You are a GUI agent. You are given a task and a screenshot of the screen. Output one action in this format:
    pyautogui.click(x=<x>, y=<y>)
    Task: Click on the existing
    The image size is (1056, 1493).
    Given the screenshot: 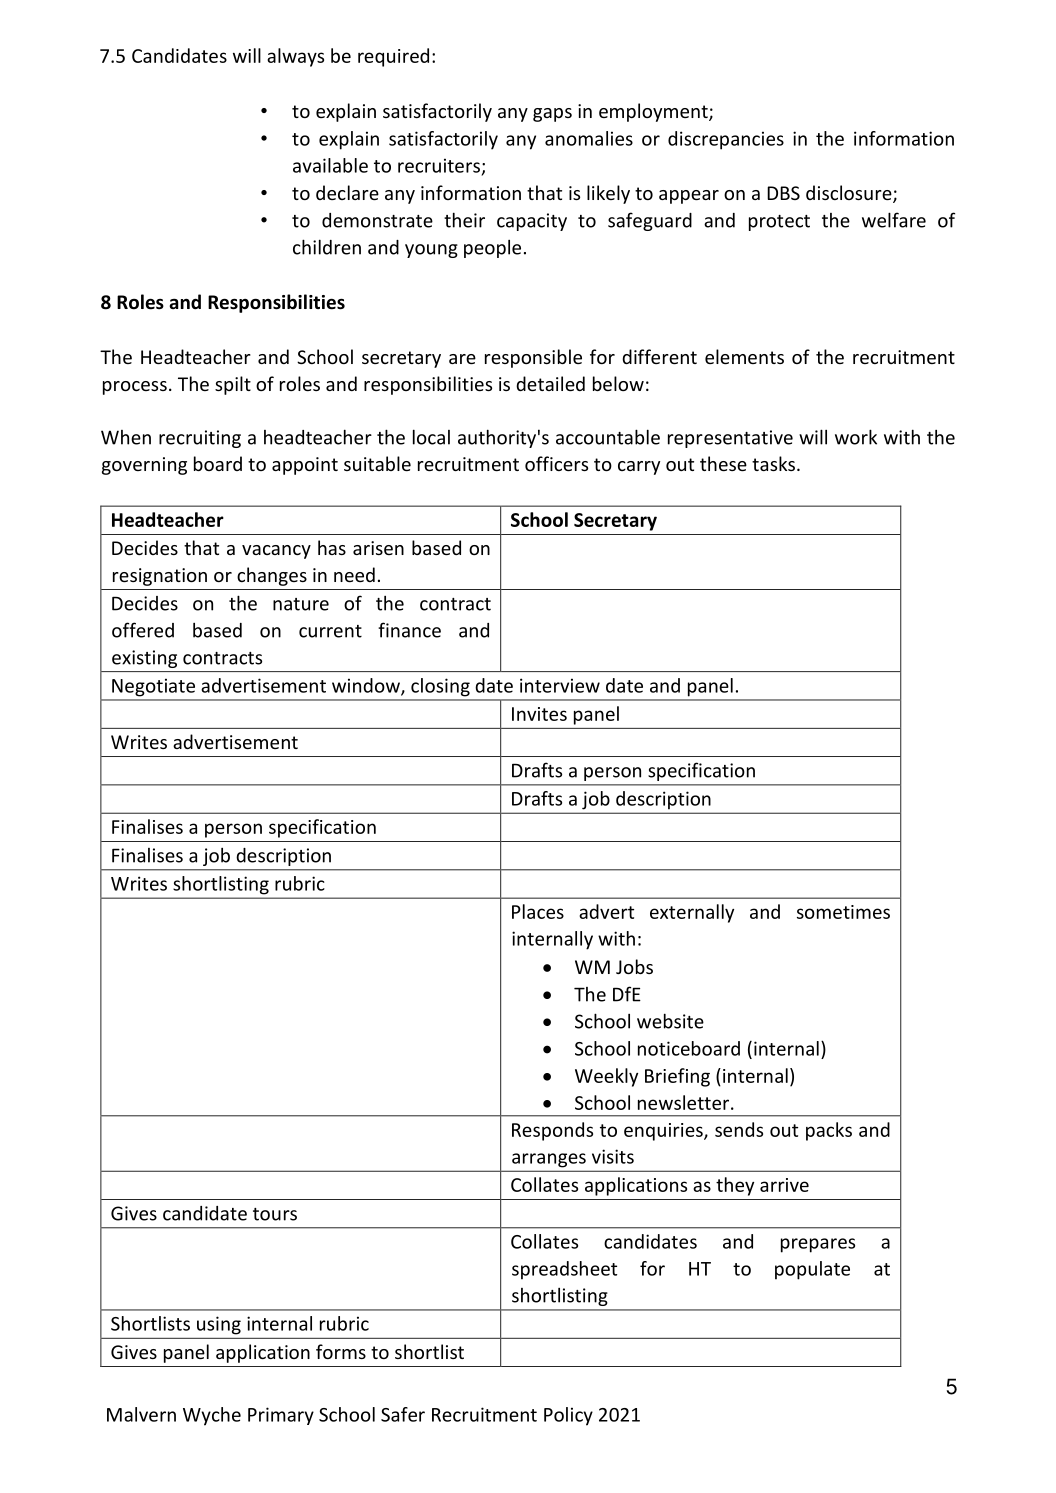 What is the action you would take?
    pyautogui.click(x=144, y=659)
